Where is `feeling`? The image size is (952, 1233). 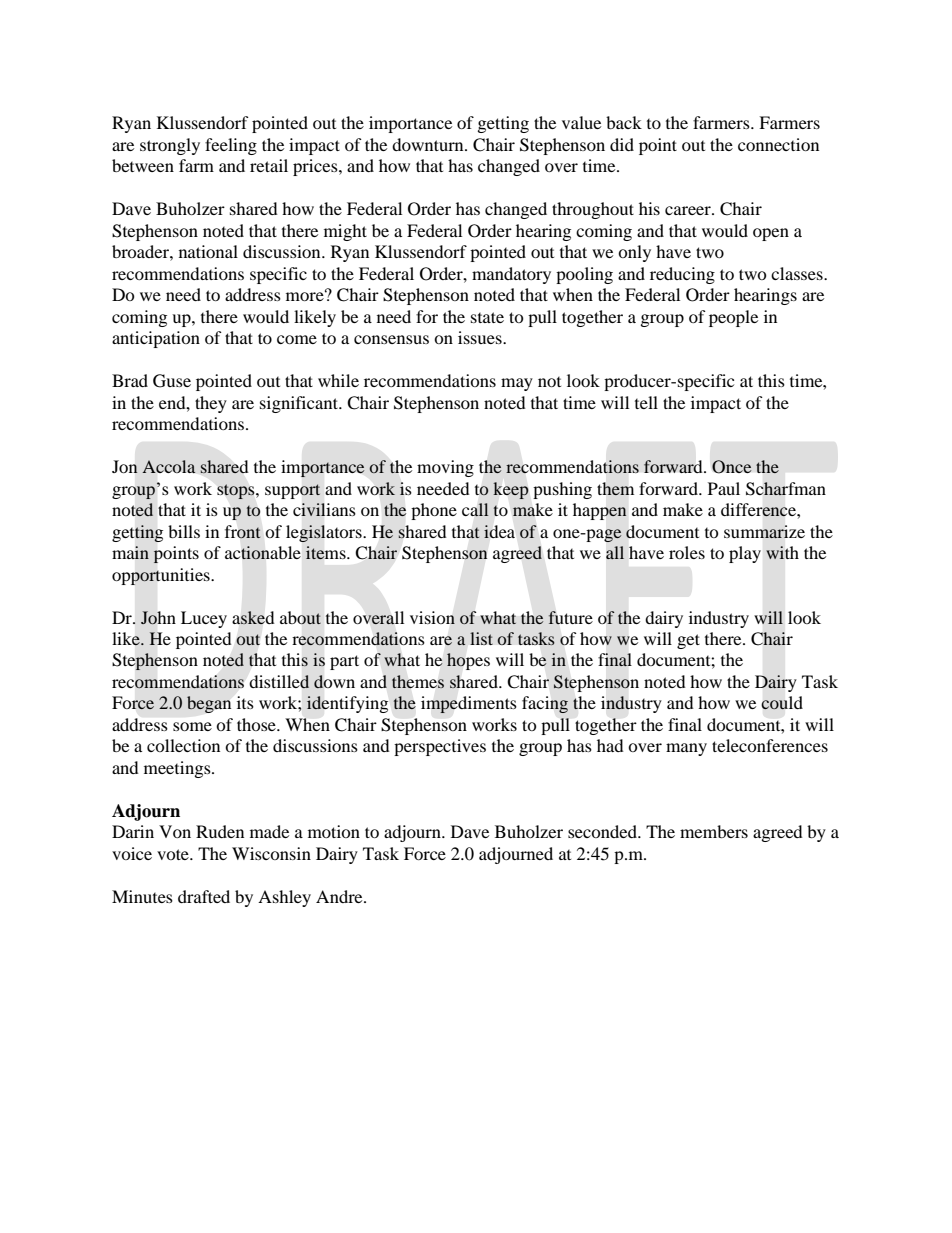
feeling is located at coordinates (231, 146).
